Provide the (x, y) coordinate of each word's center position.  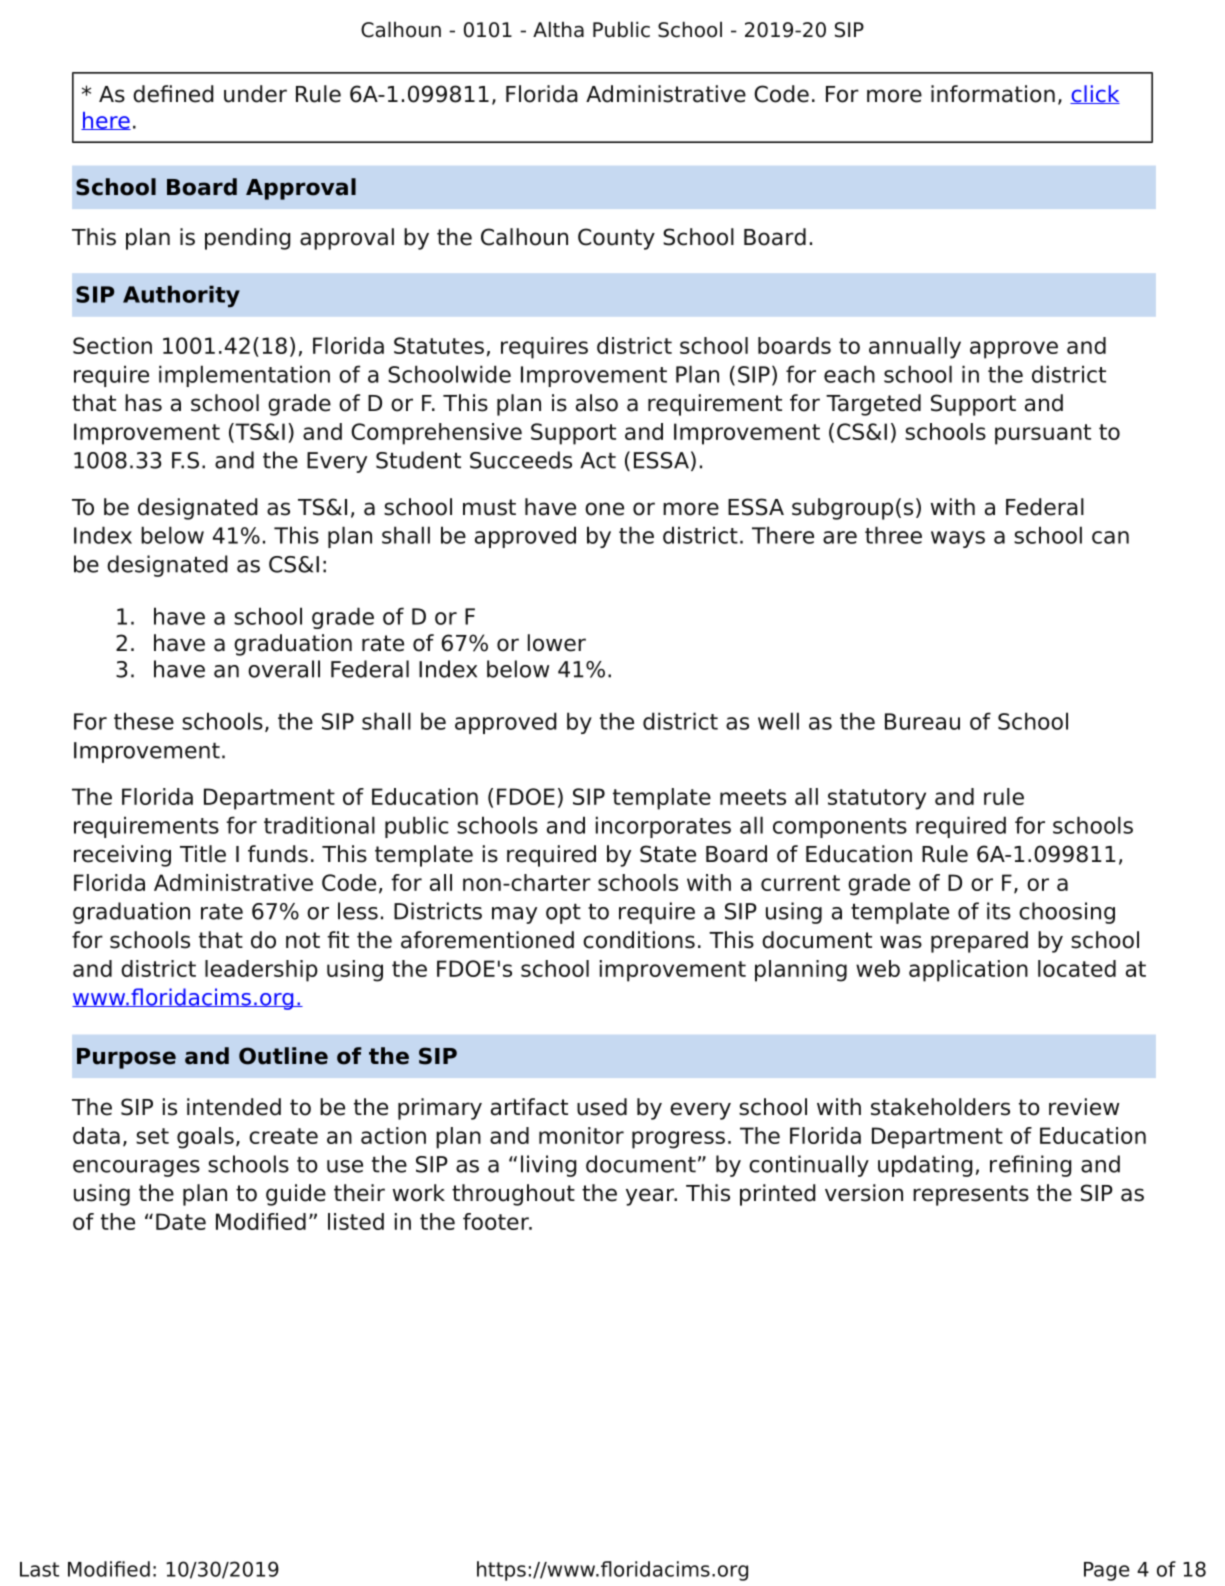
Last (39, 1569)
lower (557, 643)
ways (958, 539)
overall (284, 669)
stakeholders (940, 1107)
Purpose (126, 1058)
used (602, 1107)
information (993, 94)
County (616, 239)
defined (173, 94)
